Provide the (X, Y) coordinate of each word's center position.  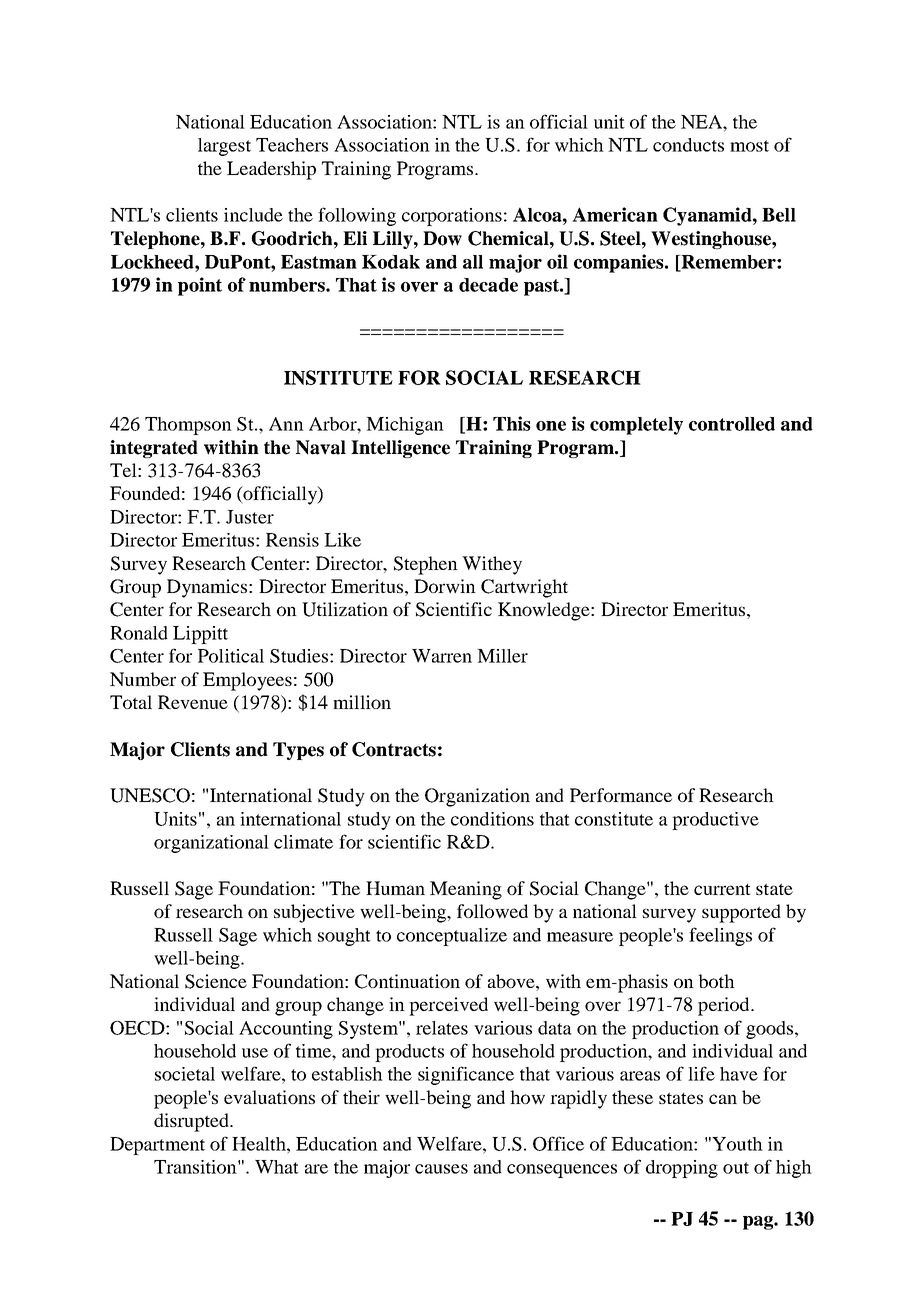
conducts (688, 145)
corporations (452, 217)
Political (231, 656)
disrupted (192, 1122)
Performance (621, 795)
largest (224, 147)
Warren (442, 656)
